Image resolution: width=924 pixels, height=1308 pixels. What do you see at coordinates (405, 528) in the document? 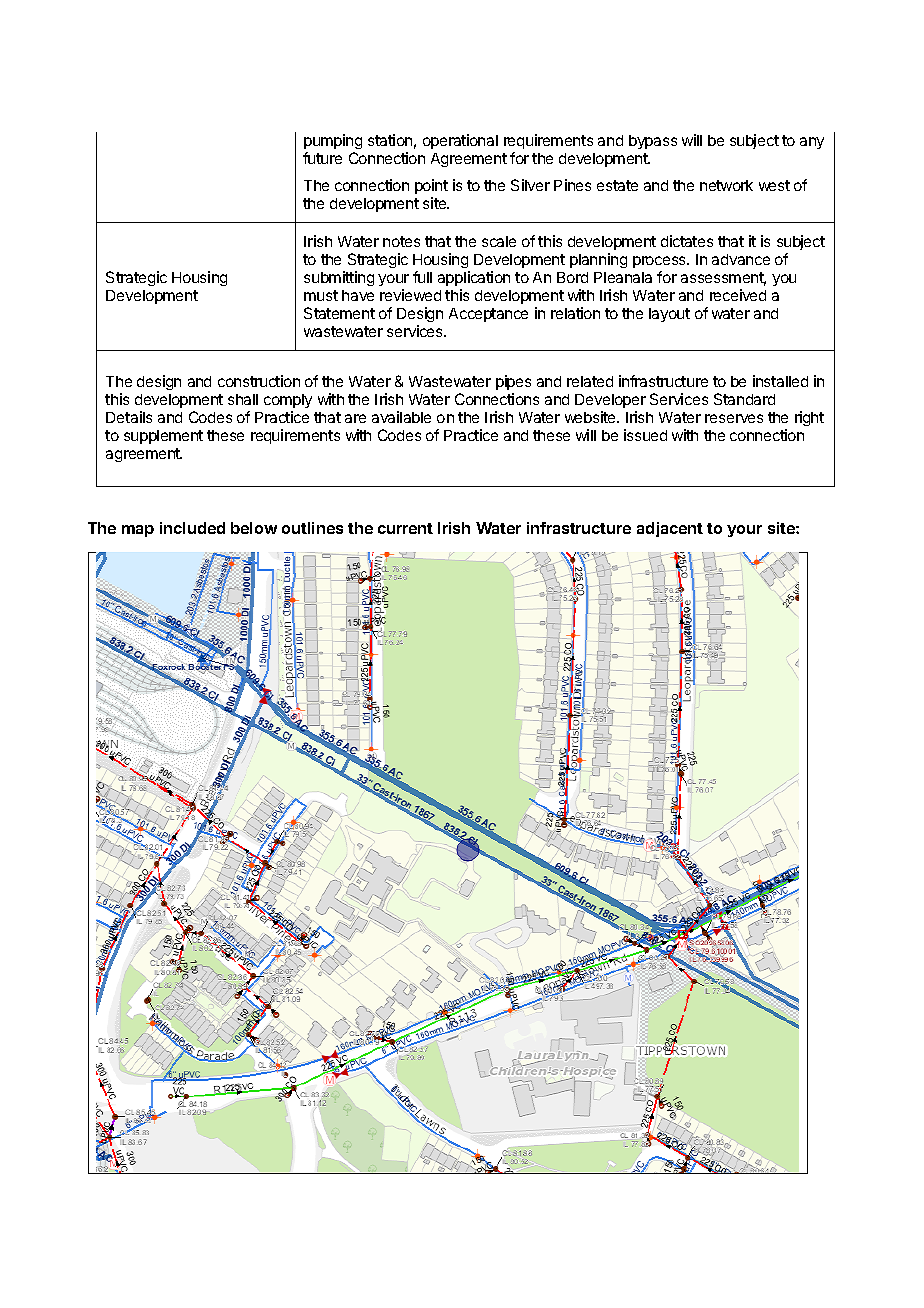
I see `current` at bounding box center [405, 528].
